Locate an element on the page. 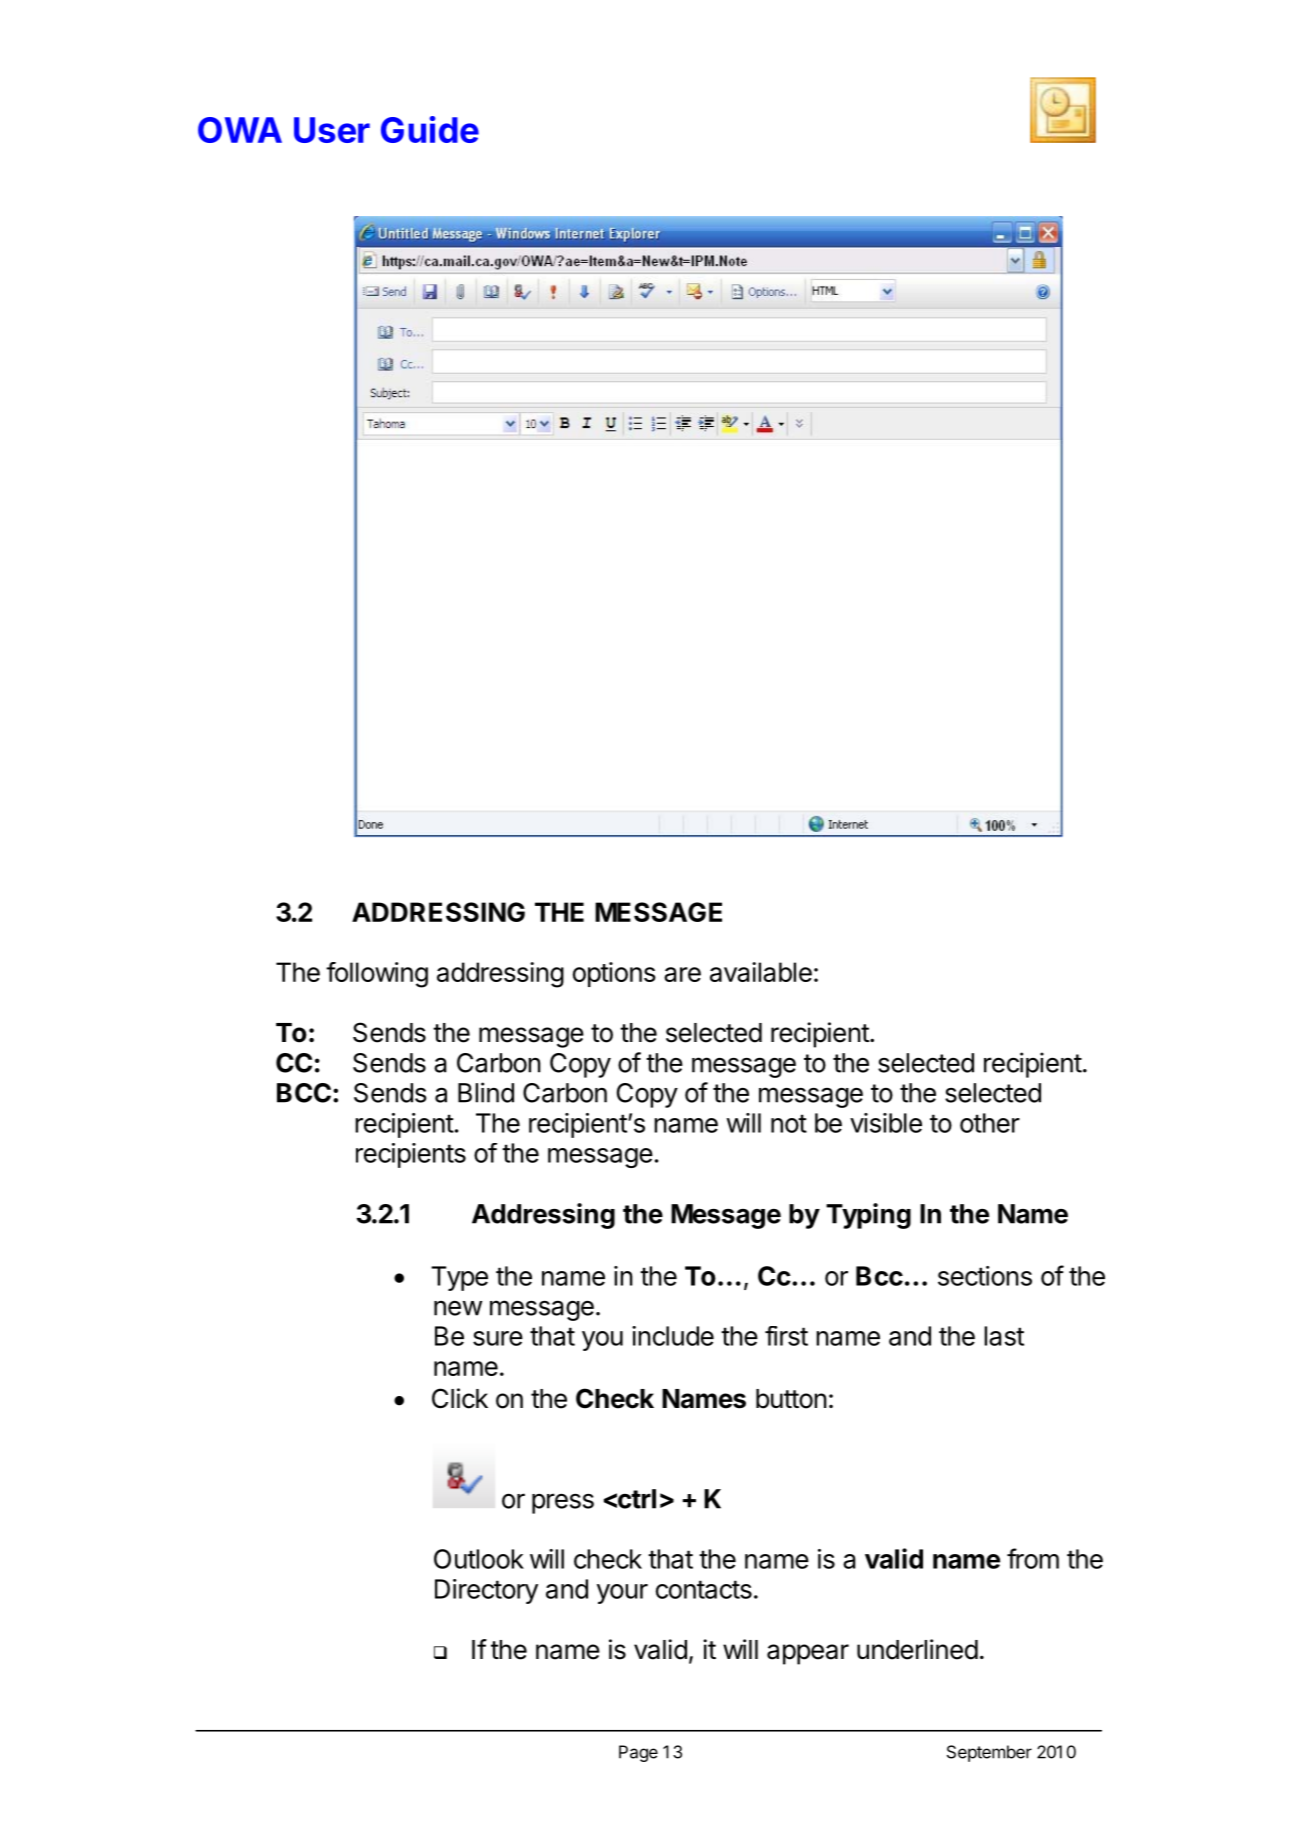  options is located at coordinates (614, 974).
